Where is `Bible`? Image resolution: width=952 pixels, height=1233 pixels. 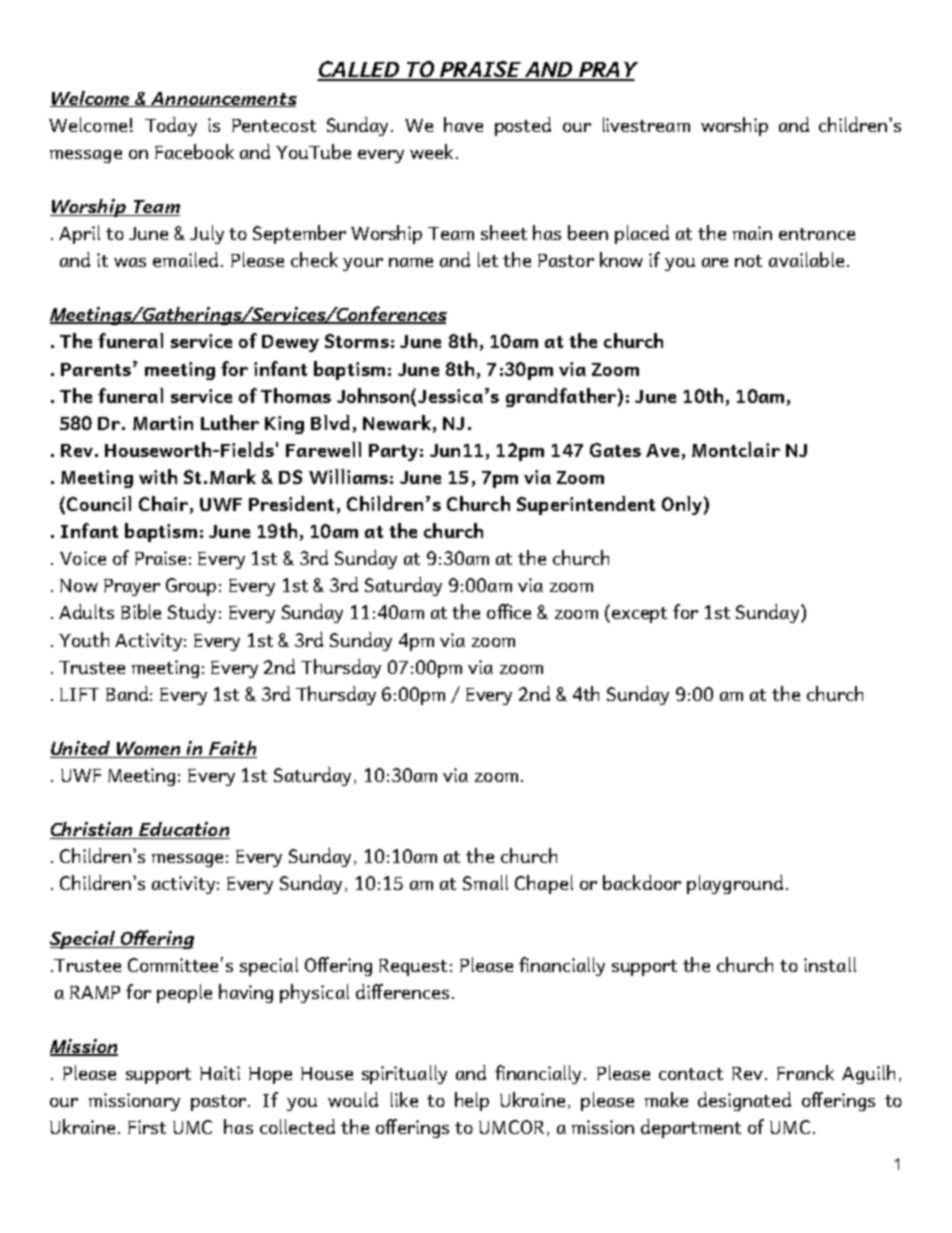
Bible is located at coordinates (141, 611).
